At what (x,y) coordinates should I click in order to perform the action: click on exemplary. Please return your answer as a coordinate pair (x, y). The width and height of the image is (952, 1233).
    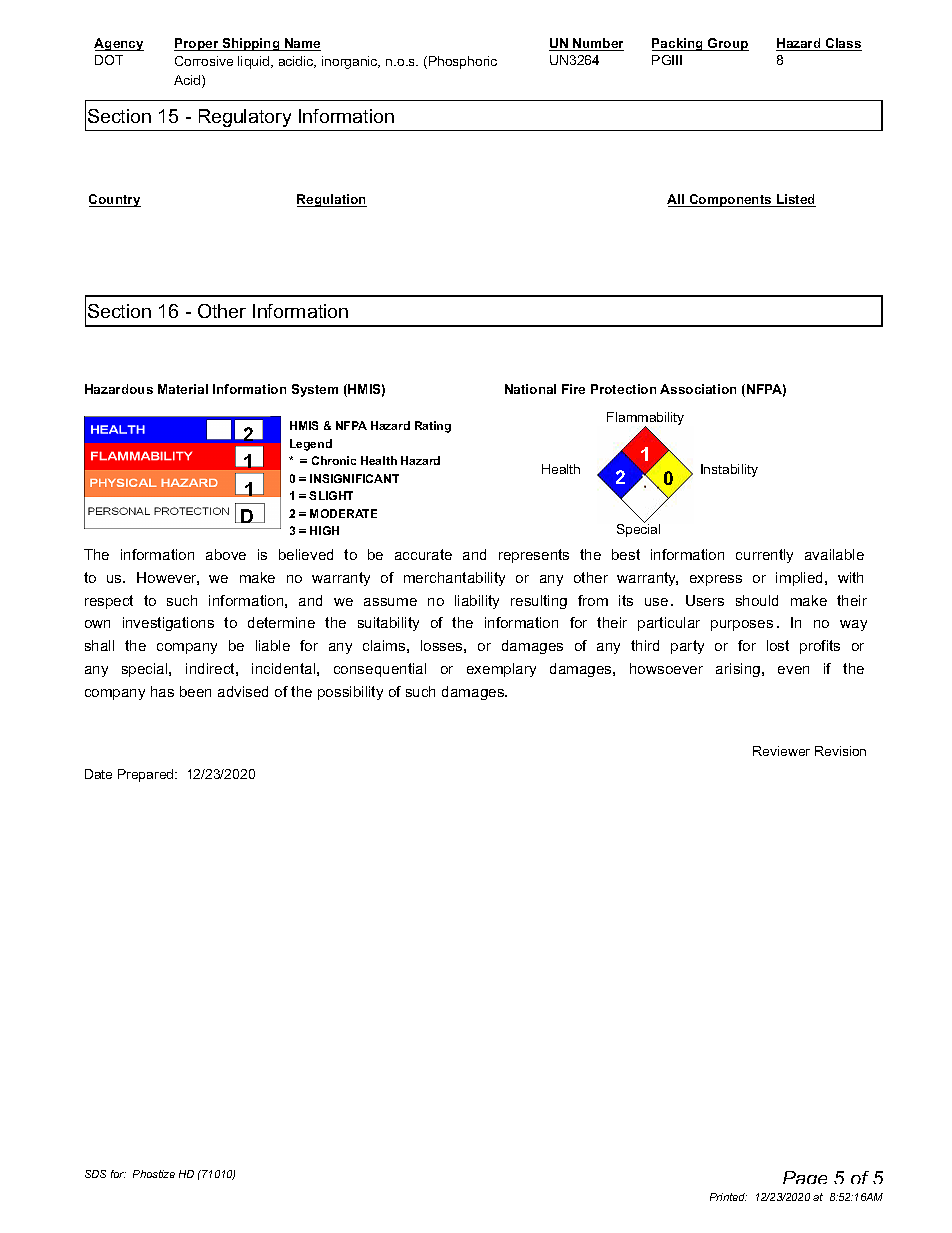
    Looking at the image, I should click on (501, 670).
